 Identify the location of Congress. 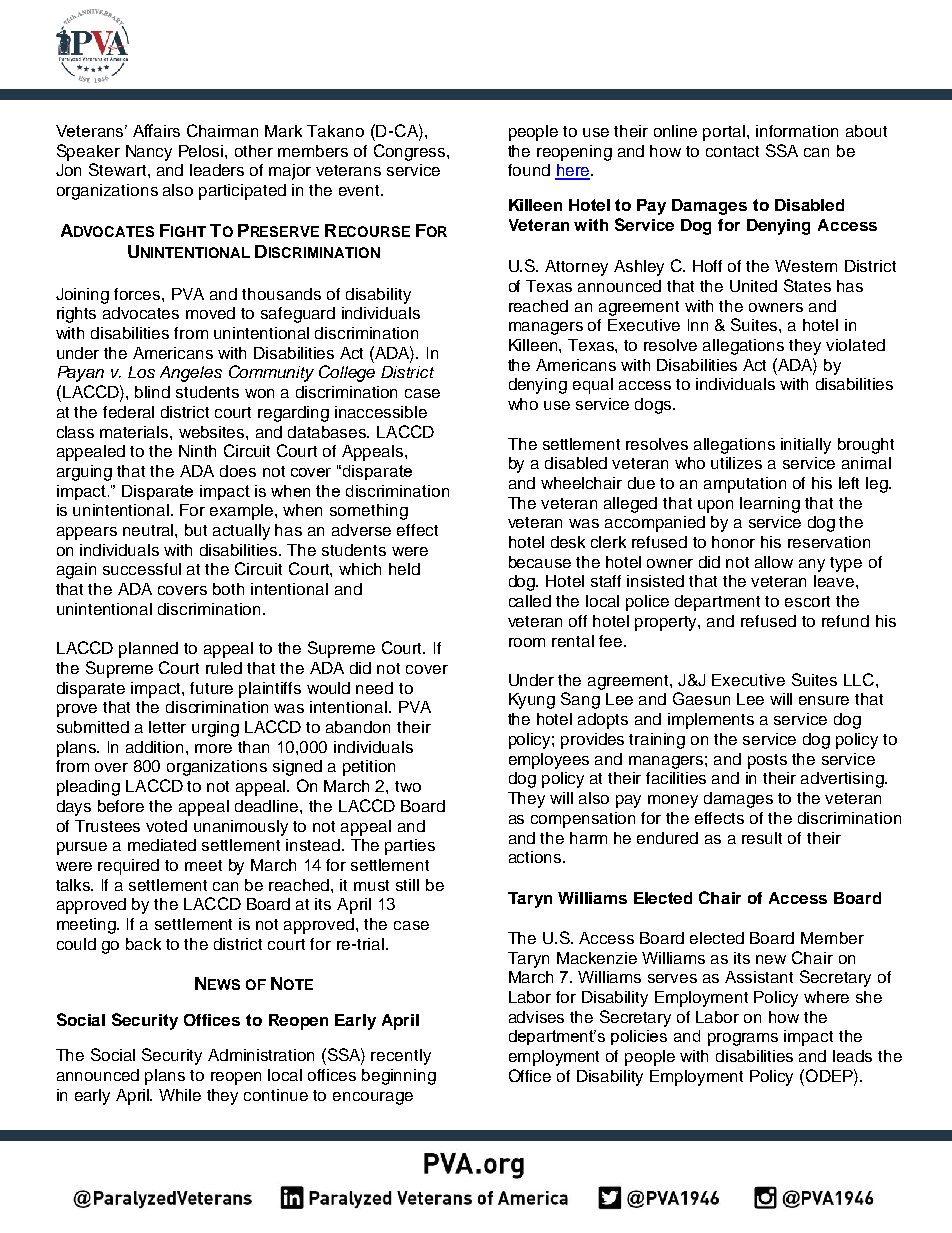
(411, 152).
